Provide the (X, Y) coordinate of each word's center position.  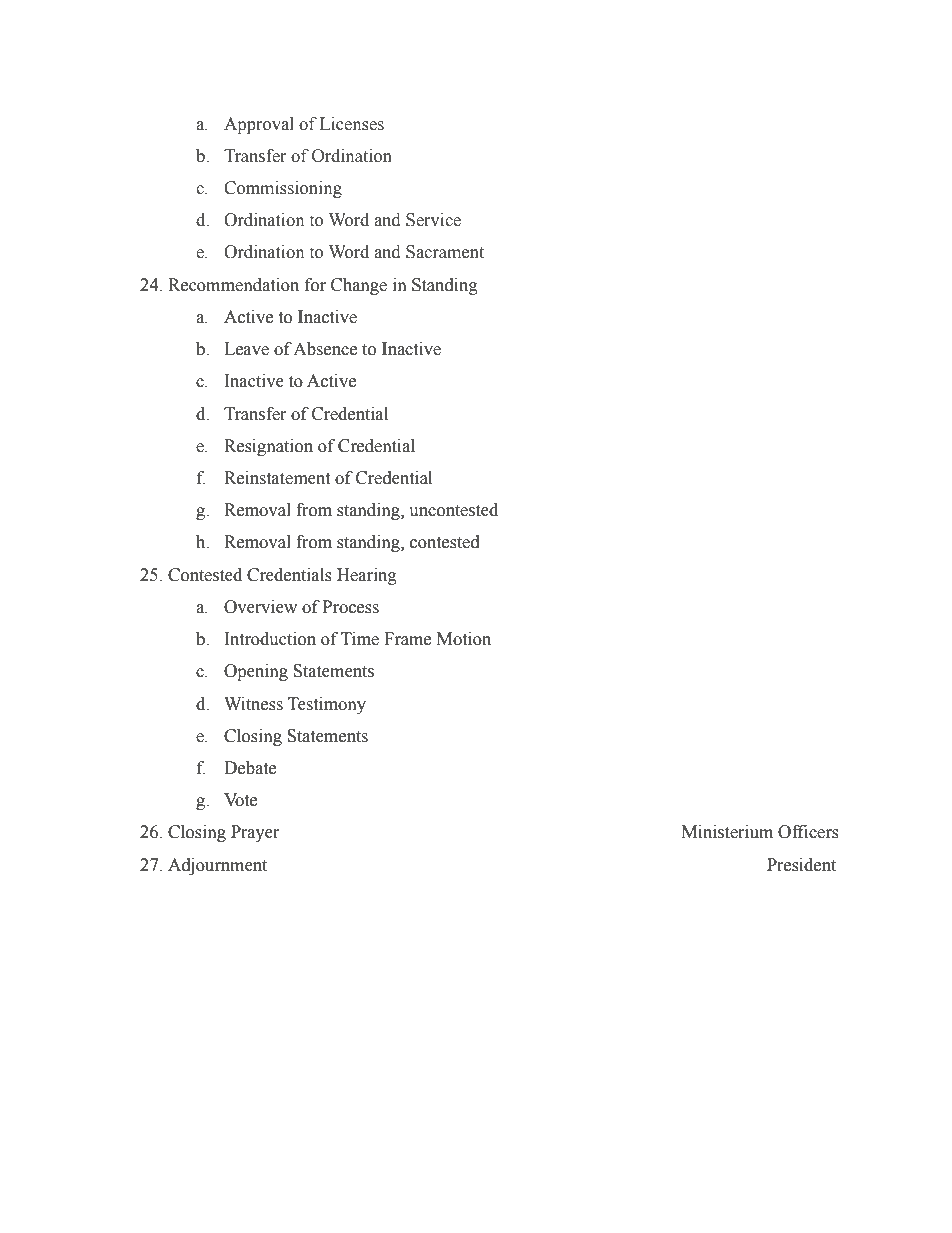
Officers (808, 832)
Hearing (367, 576)
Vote (240, 800)
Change (359, 286)
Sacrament (445, 252)
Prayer (255, 833)
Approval (259, 125)
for (315, 285)
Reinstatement (277, 478)
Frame (407, 639)
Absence (325, 349)
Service (433, 220)
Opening (256, 672)
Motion (464, 639)
